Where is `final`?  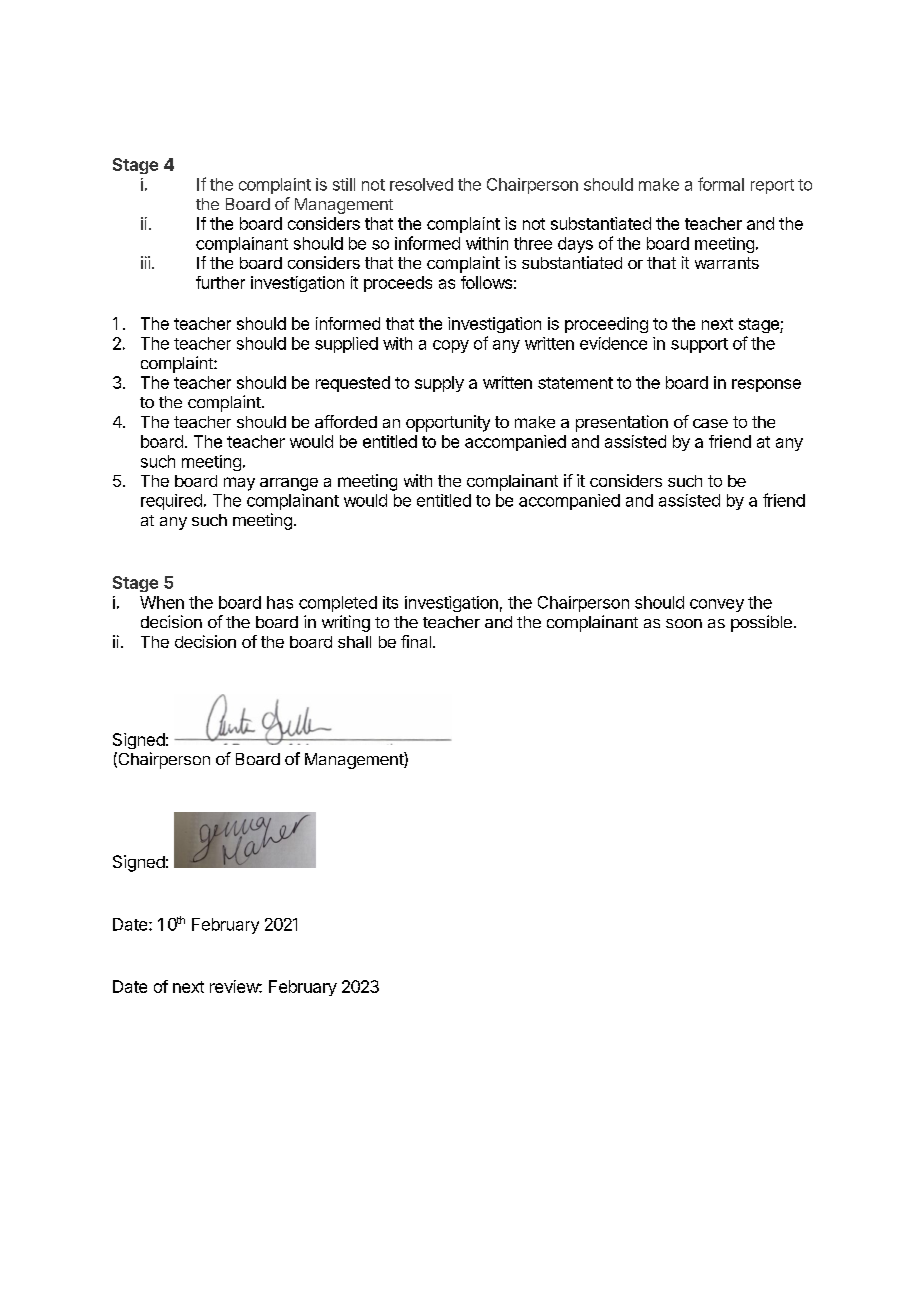
final is located at coordinates (416, 641).
